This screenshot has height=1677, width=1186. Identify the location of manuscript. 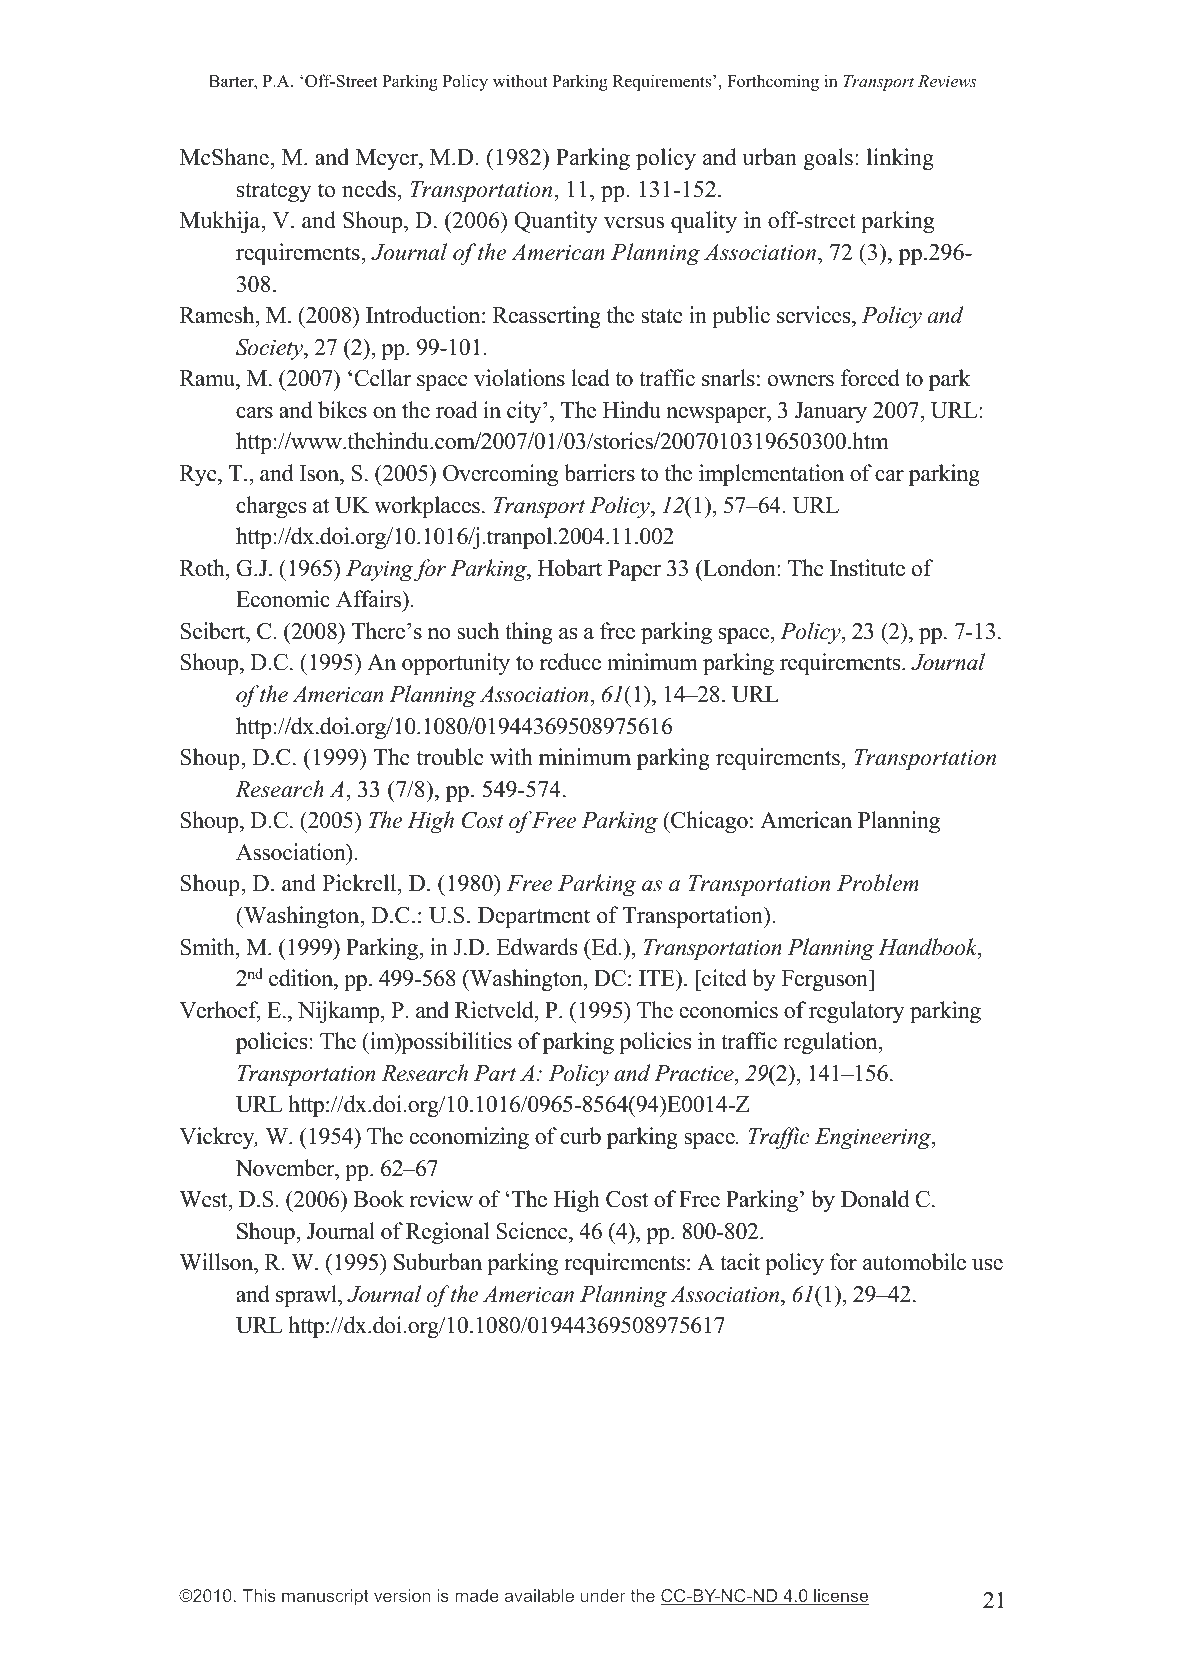
(325, 1597).
